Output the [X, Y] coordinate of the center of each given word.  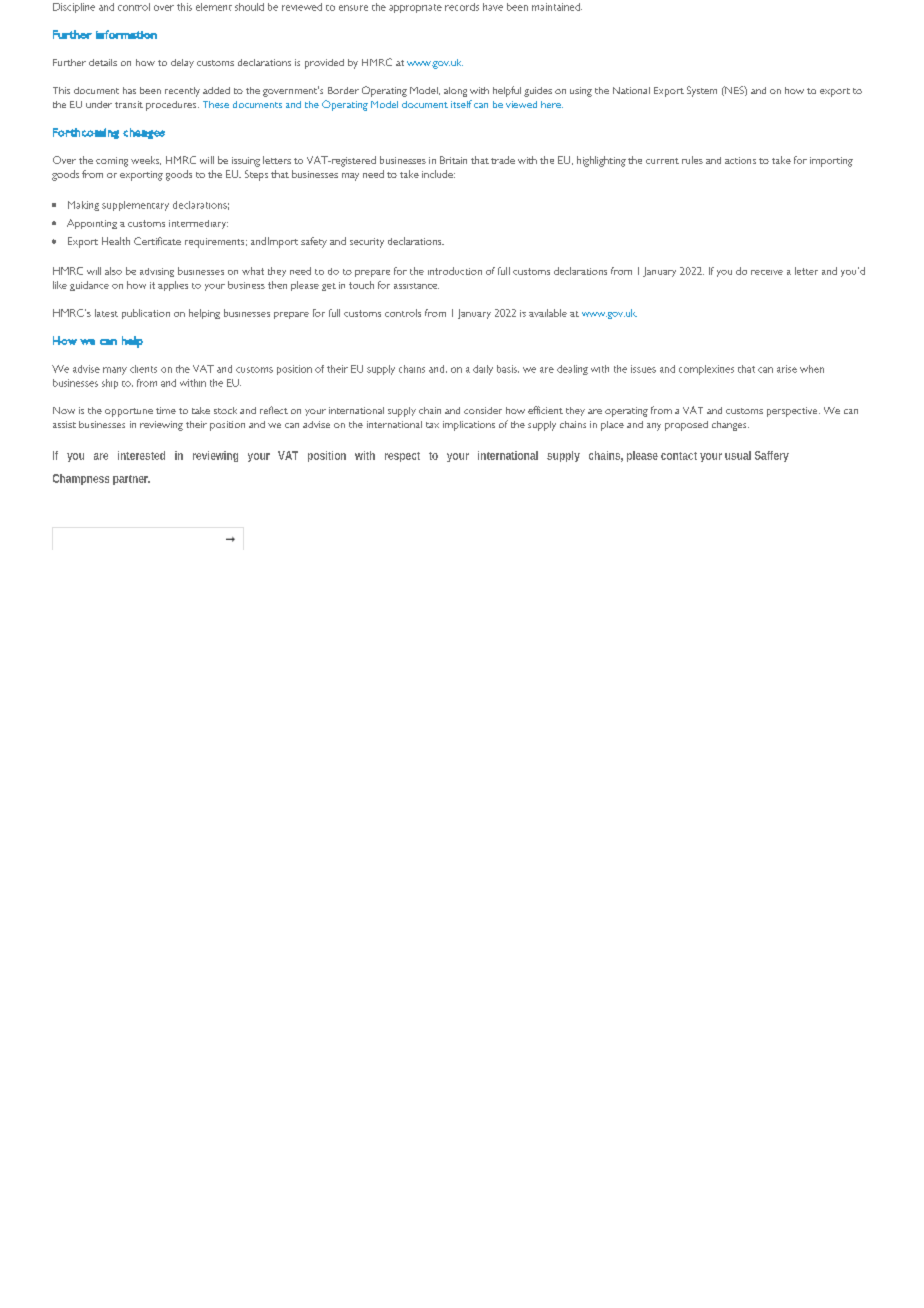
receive [767, 272]
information [126, 34]
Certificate [157, 241]
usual [738, 455]
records [462, 7]
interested [141, 455]
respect [402, 457]
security [367, 243]
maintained [557, 7]
